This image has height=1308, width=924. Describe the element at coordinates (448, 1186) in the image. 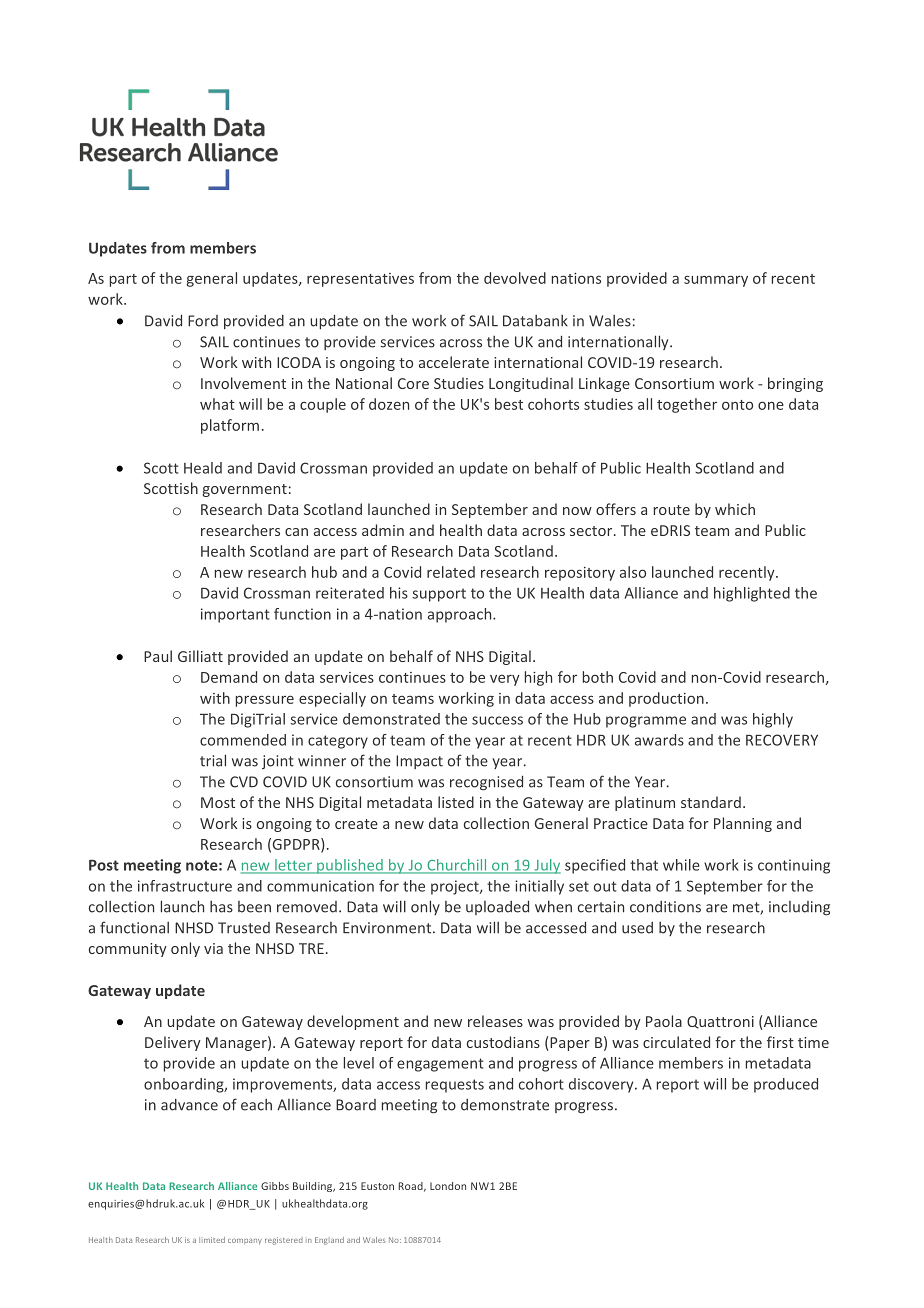

I see `London` at that location.
